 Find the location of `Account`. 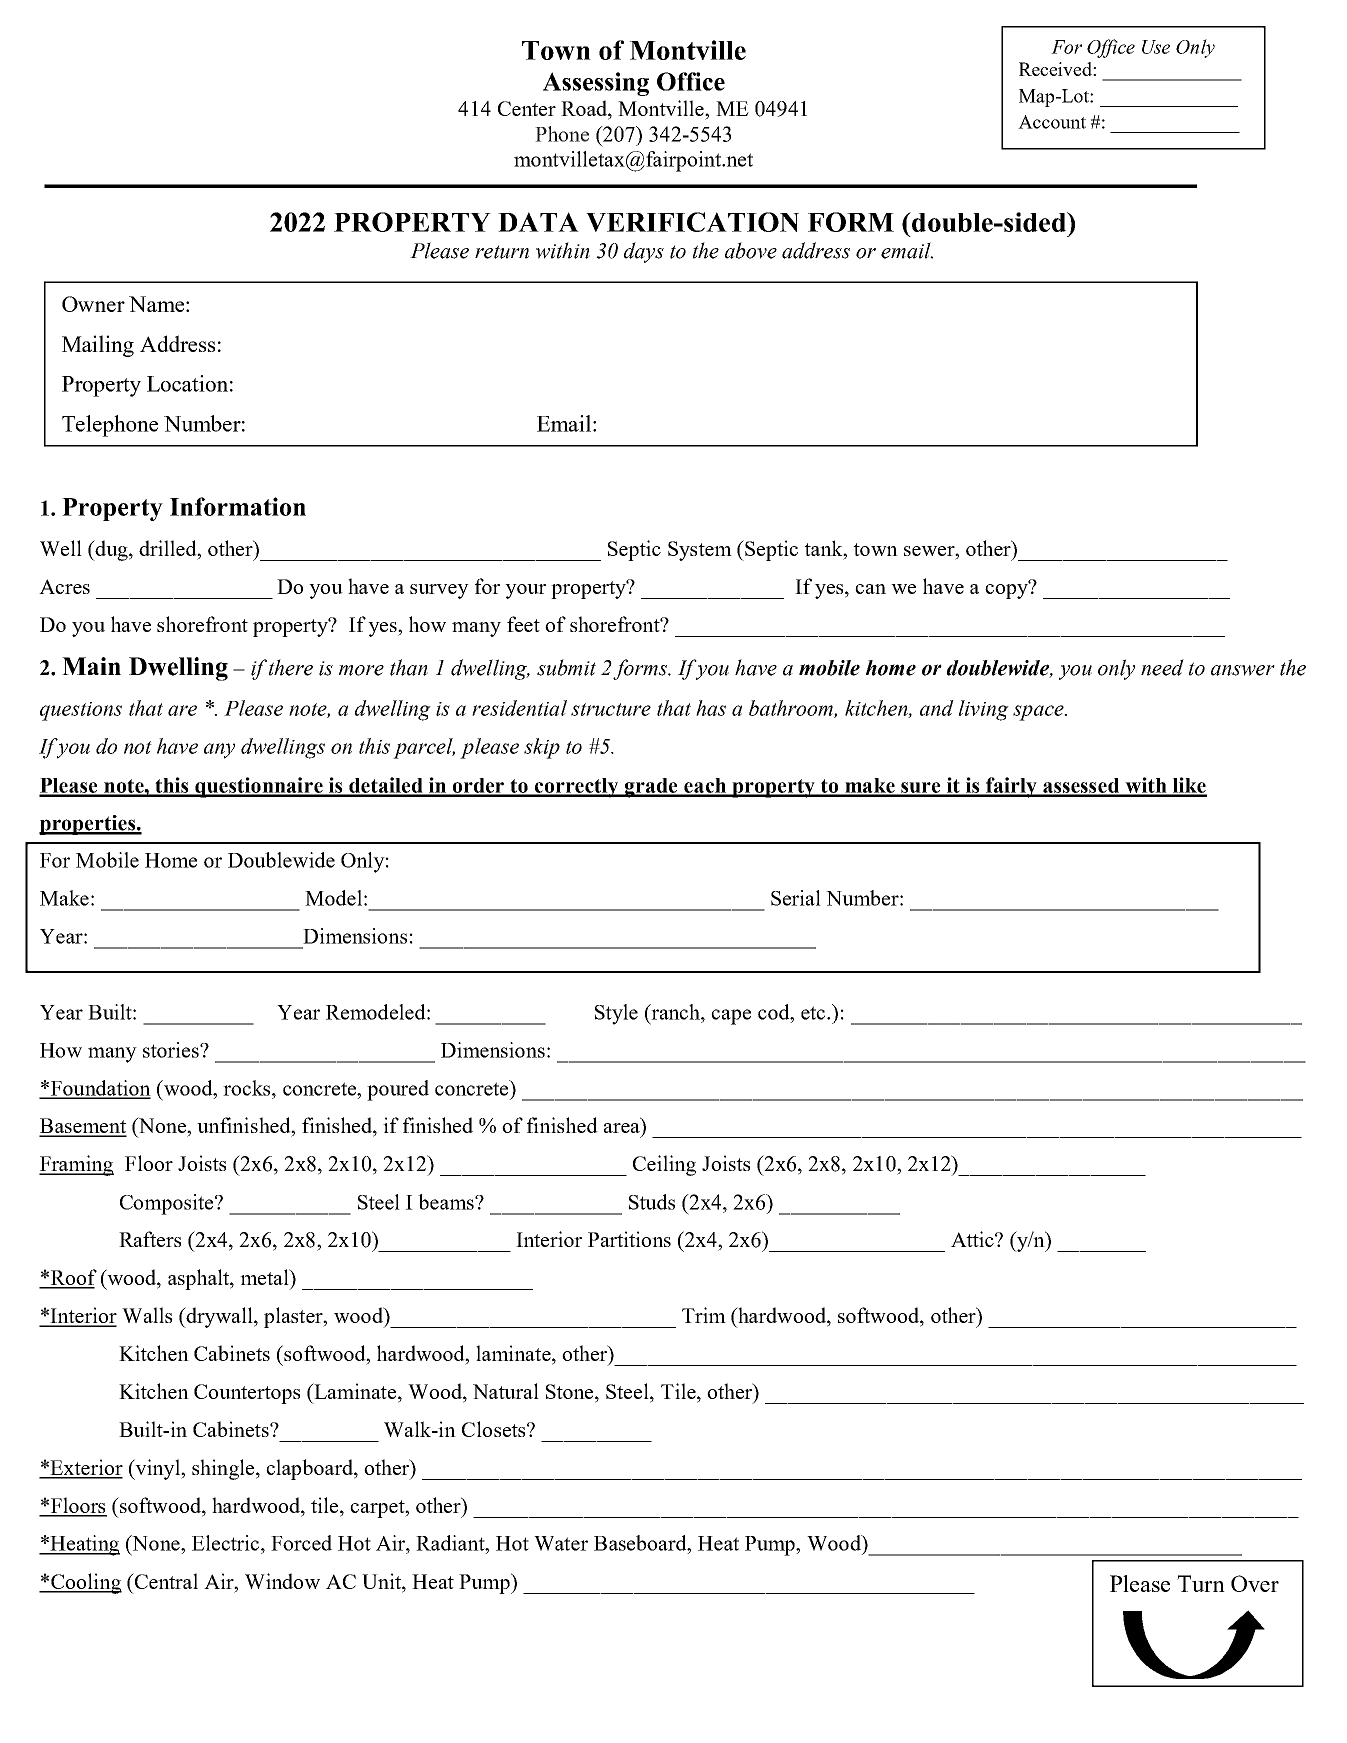

Account is located at coordinates (1052, 122).
